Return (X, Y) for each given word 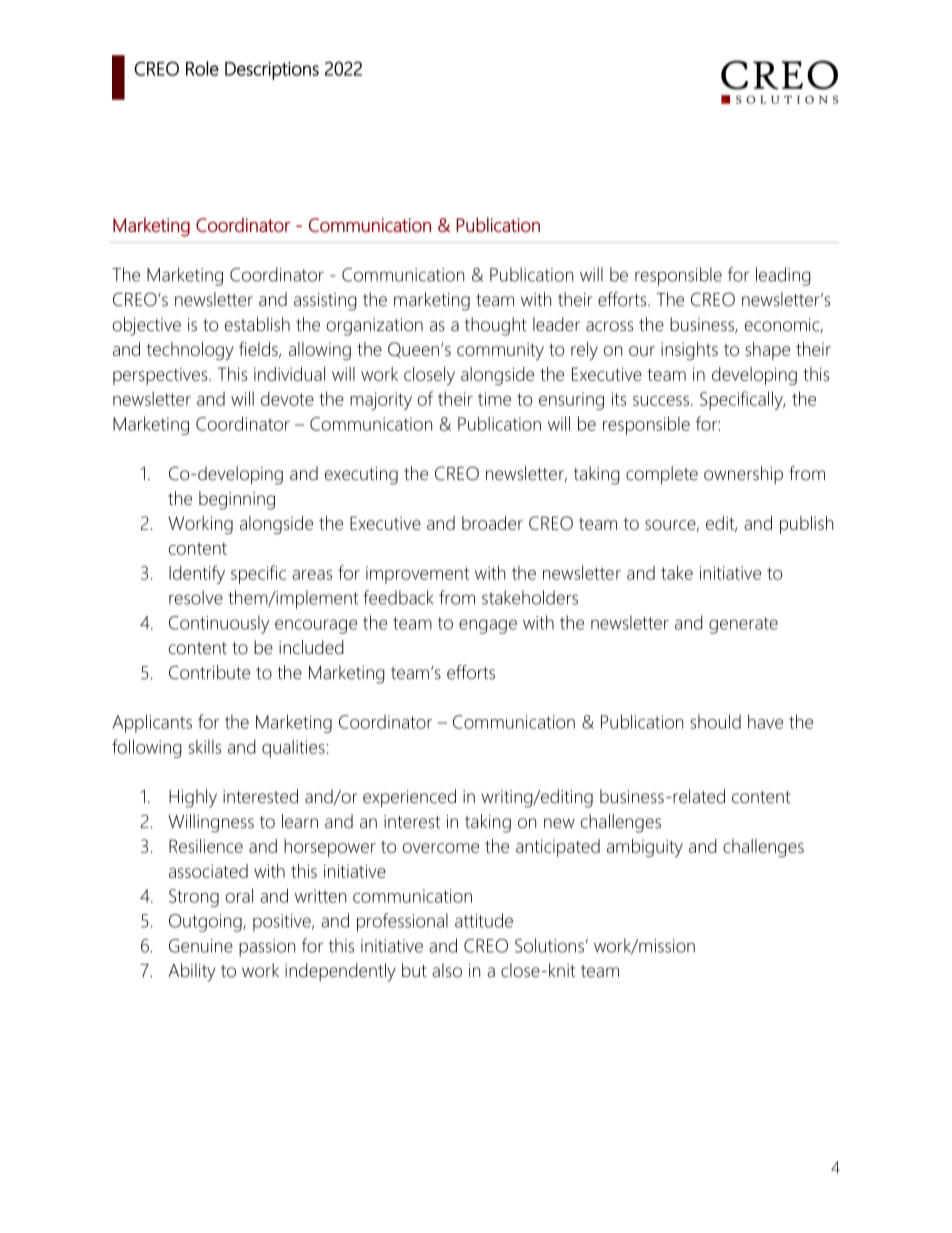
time (494, 399)
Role (202, 68)
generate (743, 625)
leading (783, 276)
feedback (398, 597)
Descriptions (272, 71)
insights (689, 351)
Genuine (201, 946)
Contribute (209, 672)
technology (190, 351)
